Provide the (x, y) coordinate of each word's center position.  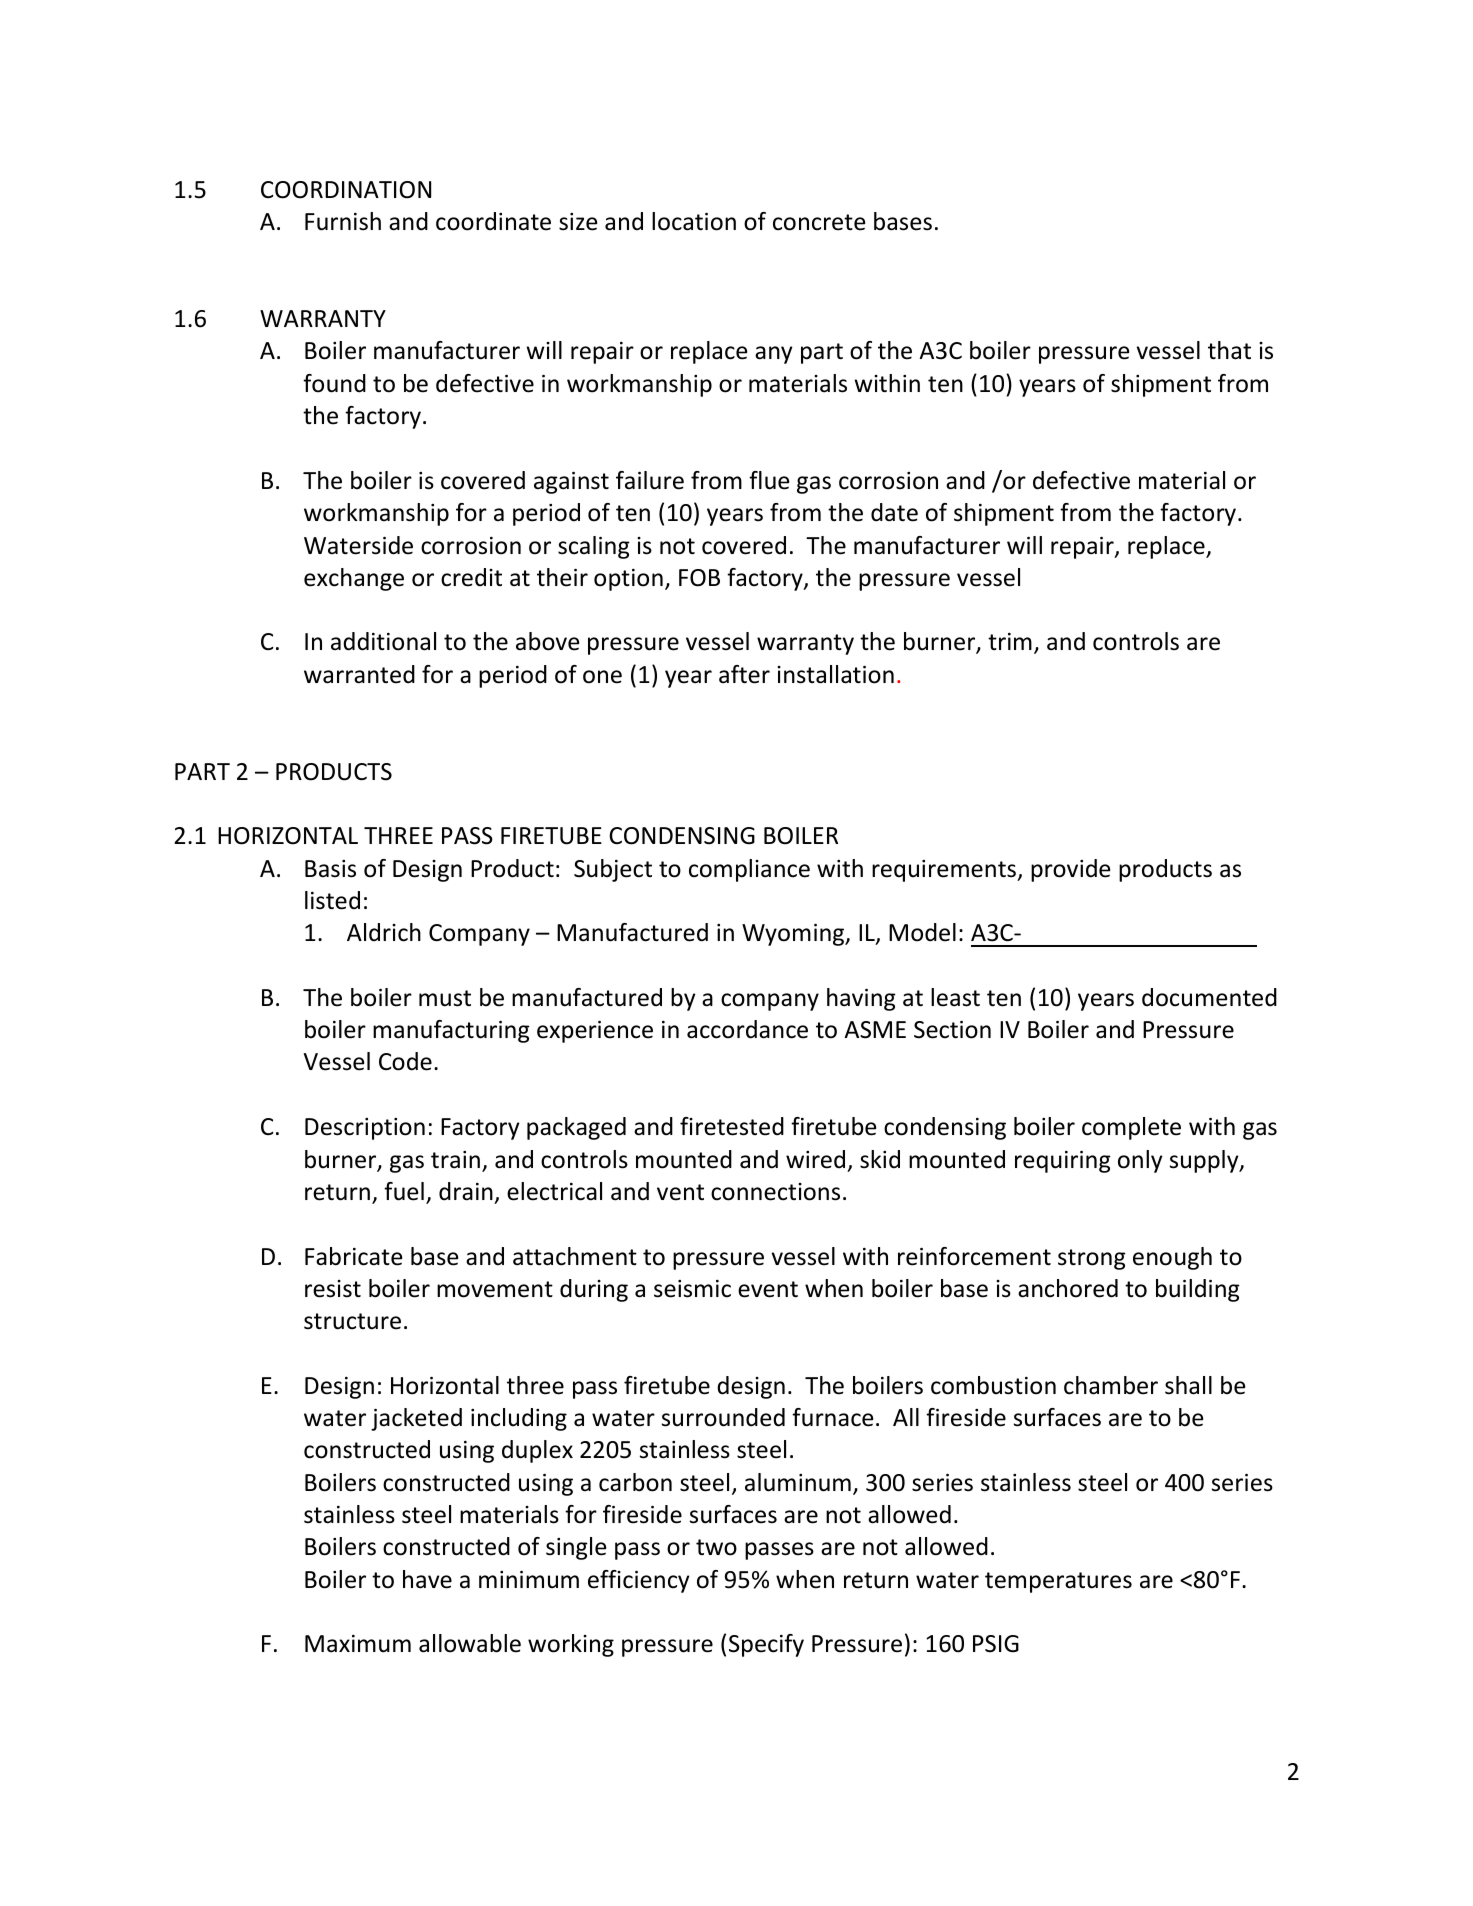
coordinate (493, 221)
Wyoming (794, 935)
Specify (766, 1645)
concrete (819, 222)
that (1229, 350)
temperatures (1058, 1582)
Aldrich (384, 932)
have (427, 1579)
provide (1070, 870)
